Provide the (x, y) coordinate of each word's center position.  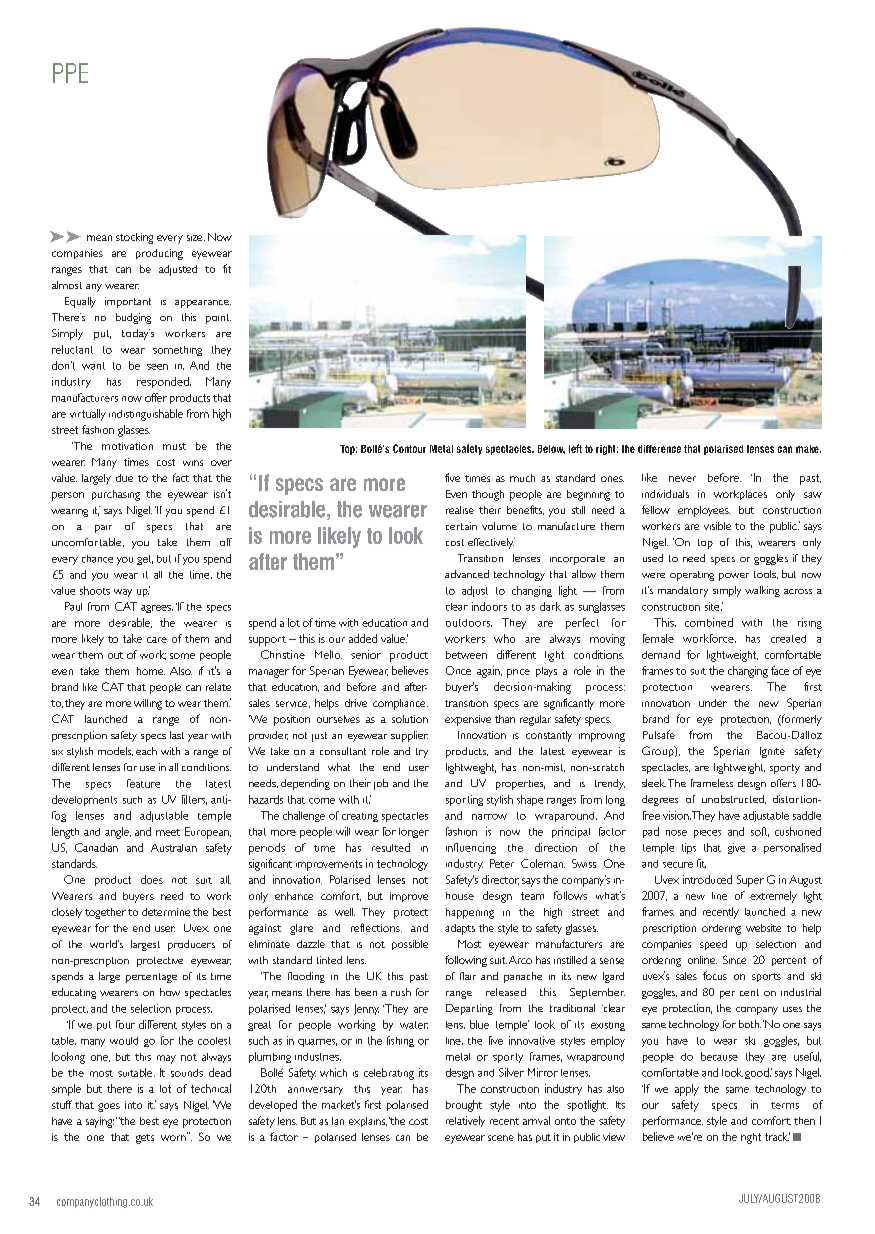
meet (168, 832)
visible (717, 526)
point (218, 319)
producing (159, 254)
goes (109, 1107)
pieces (707, 834)
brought (464, 1106)
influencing (471, 848)
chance (97, 559)
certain (461, 526)
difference (659, 449)
